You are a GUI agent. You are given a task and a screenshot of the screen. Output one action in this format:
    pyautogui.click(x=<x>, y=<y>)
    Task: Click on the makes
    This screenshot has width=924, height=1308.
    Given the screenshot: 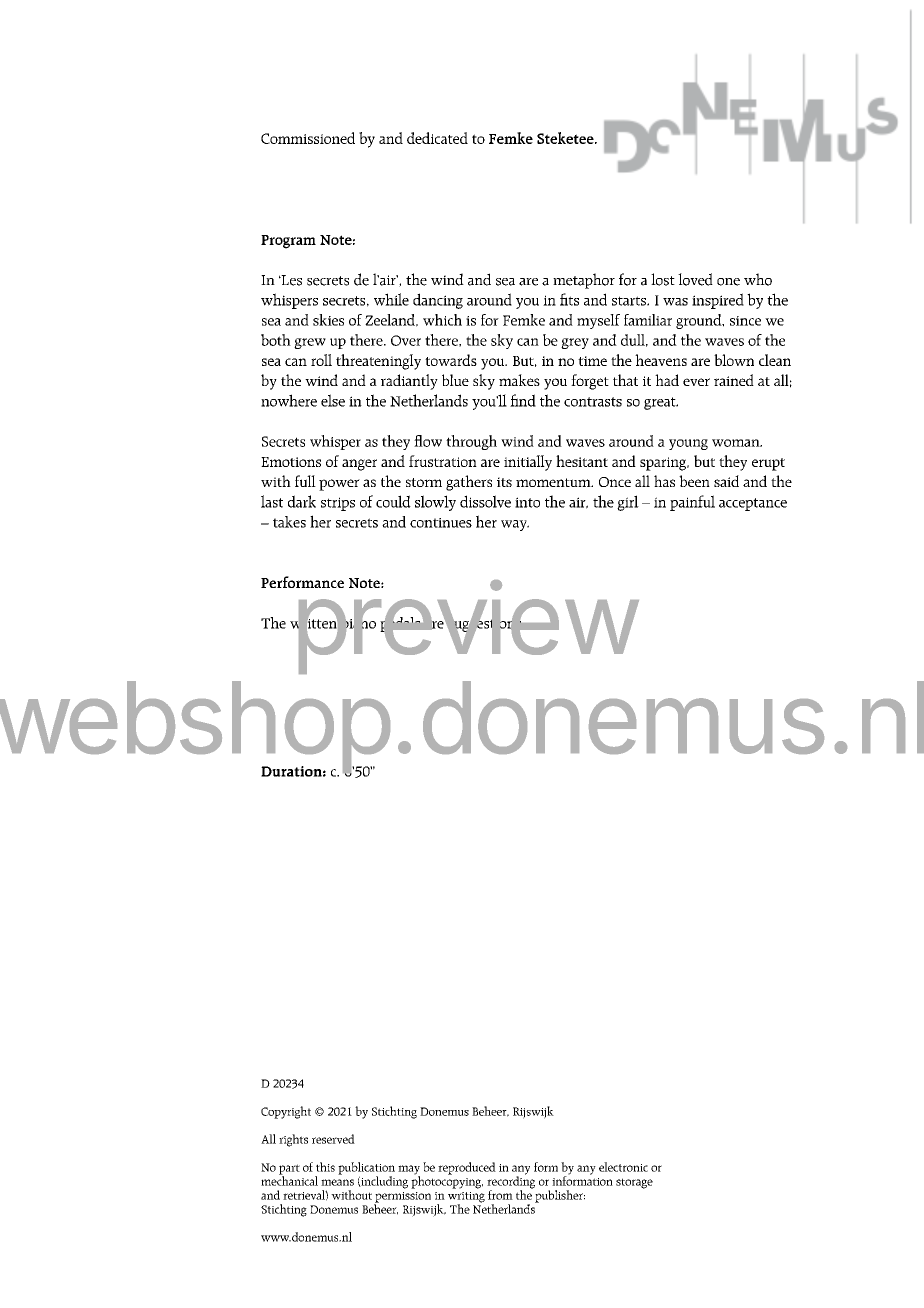 What is the action you would take?
    pyautogui.click(x=519, y=380)
